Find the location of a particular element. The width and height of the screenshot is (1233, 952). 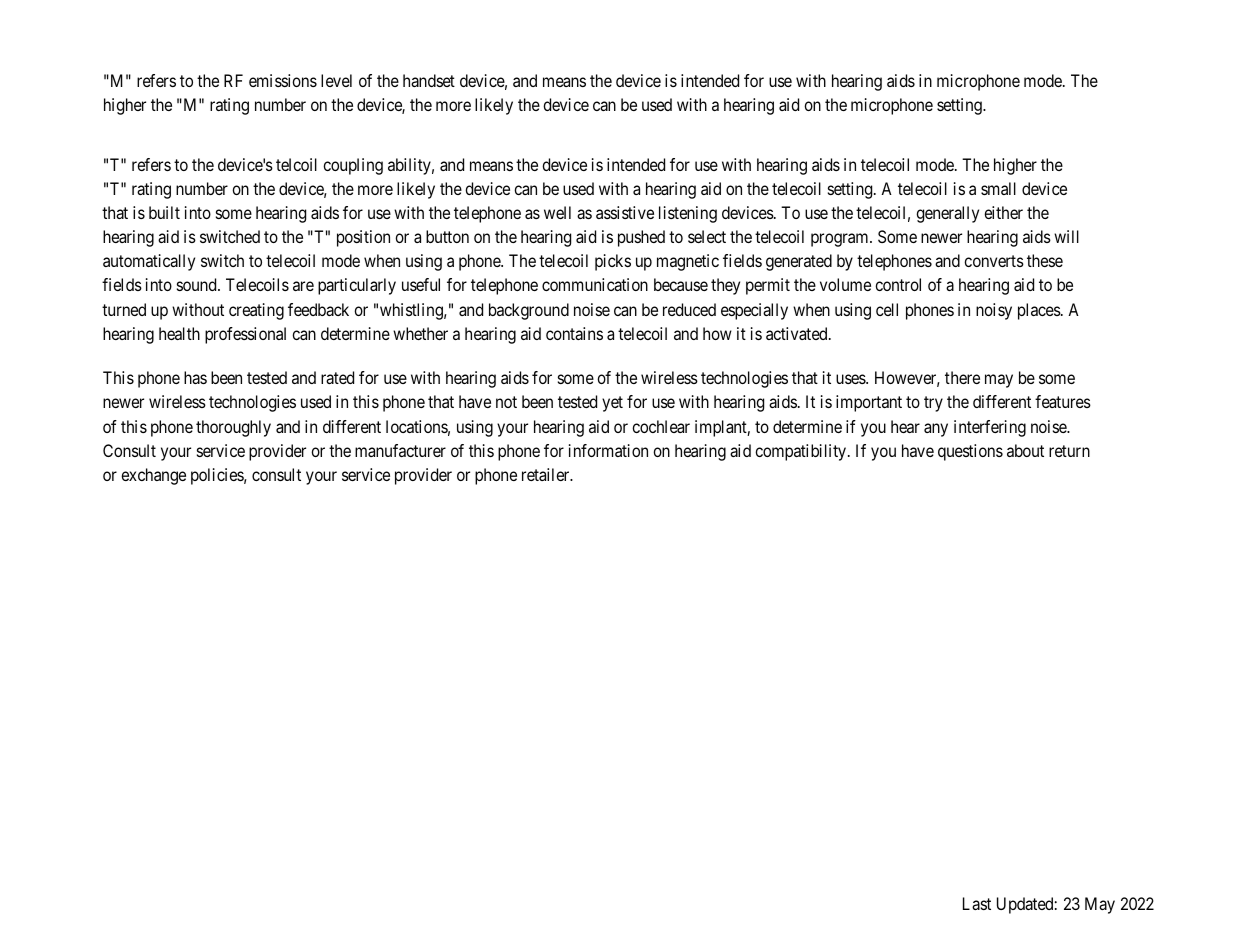

questions is located at coordinates (970, 452).
